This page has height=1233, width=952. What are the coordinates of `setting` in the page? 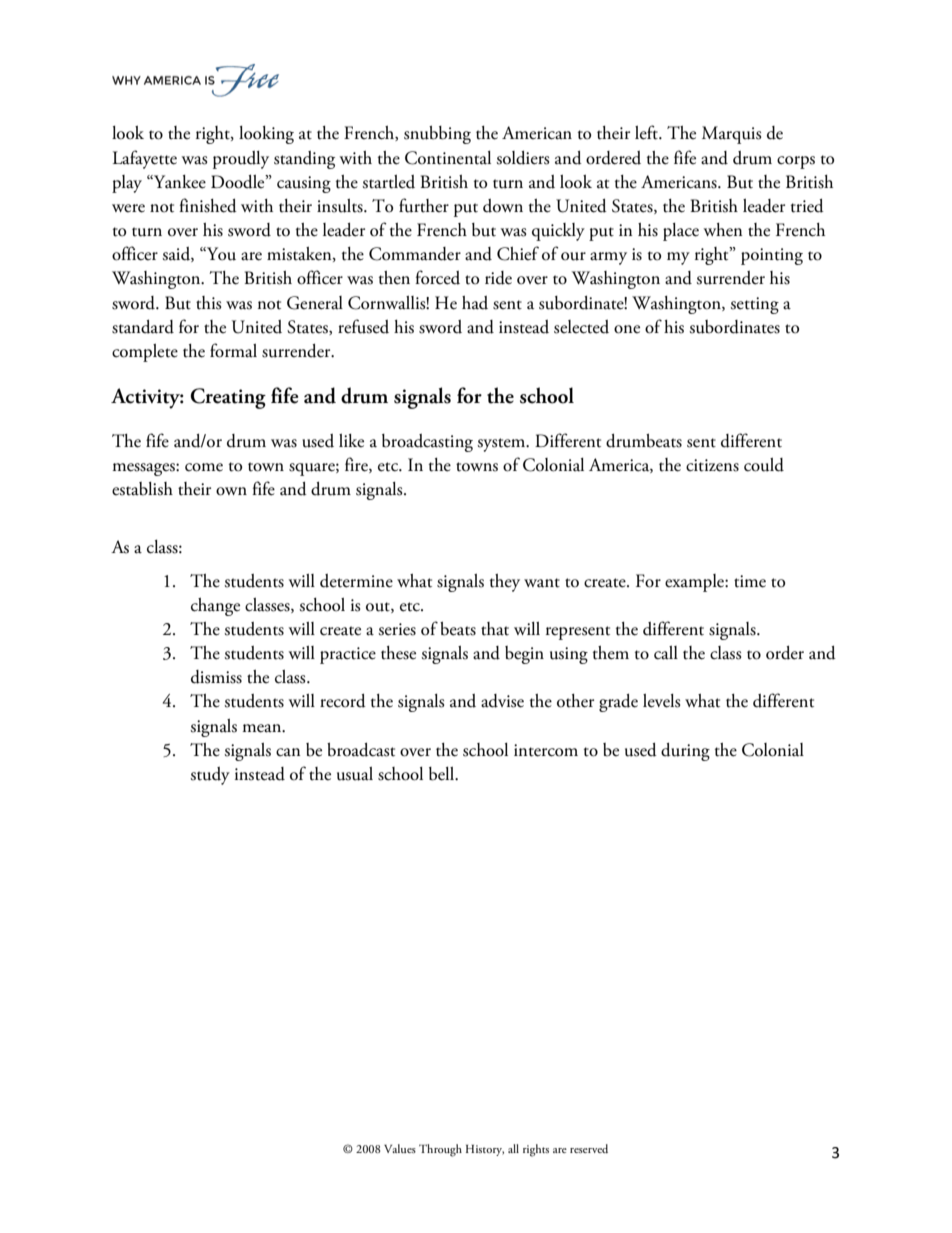 It's located at (754, 305).
